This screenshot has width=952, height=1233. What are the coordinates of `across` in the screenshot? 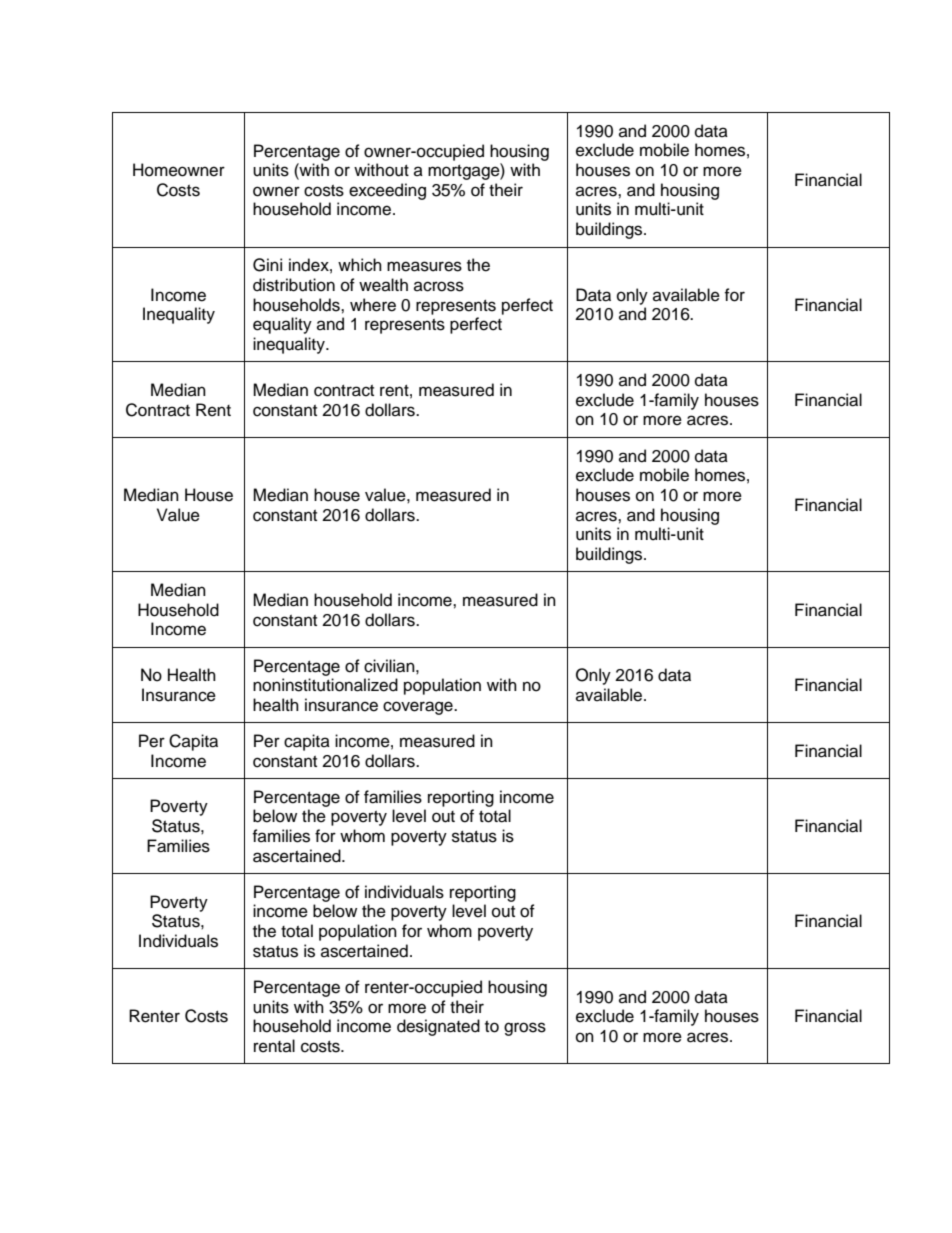 It's located at (439, 286).
